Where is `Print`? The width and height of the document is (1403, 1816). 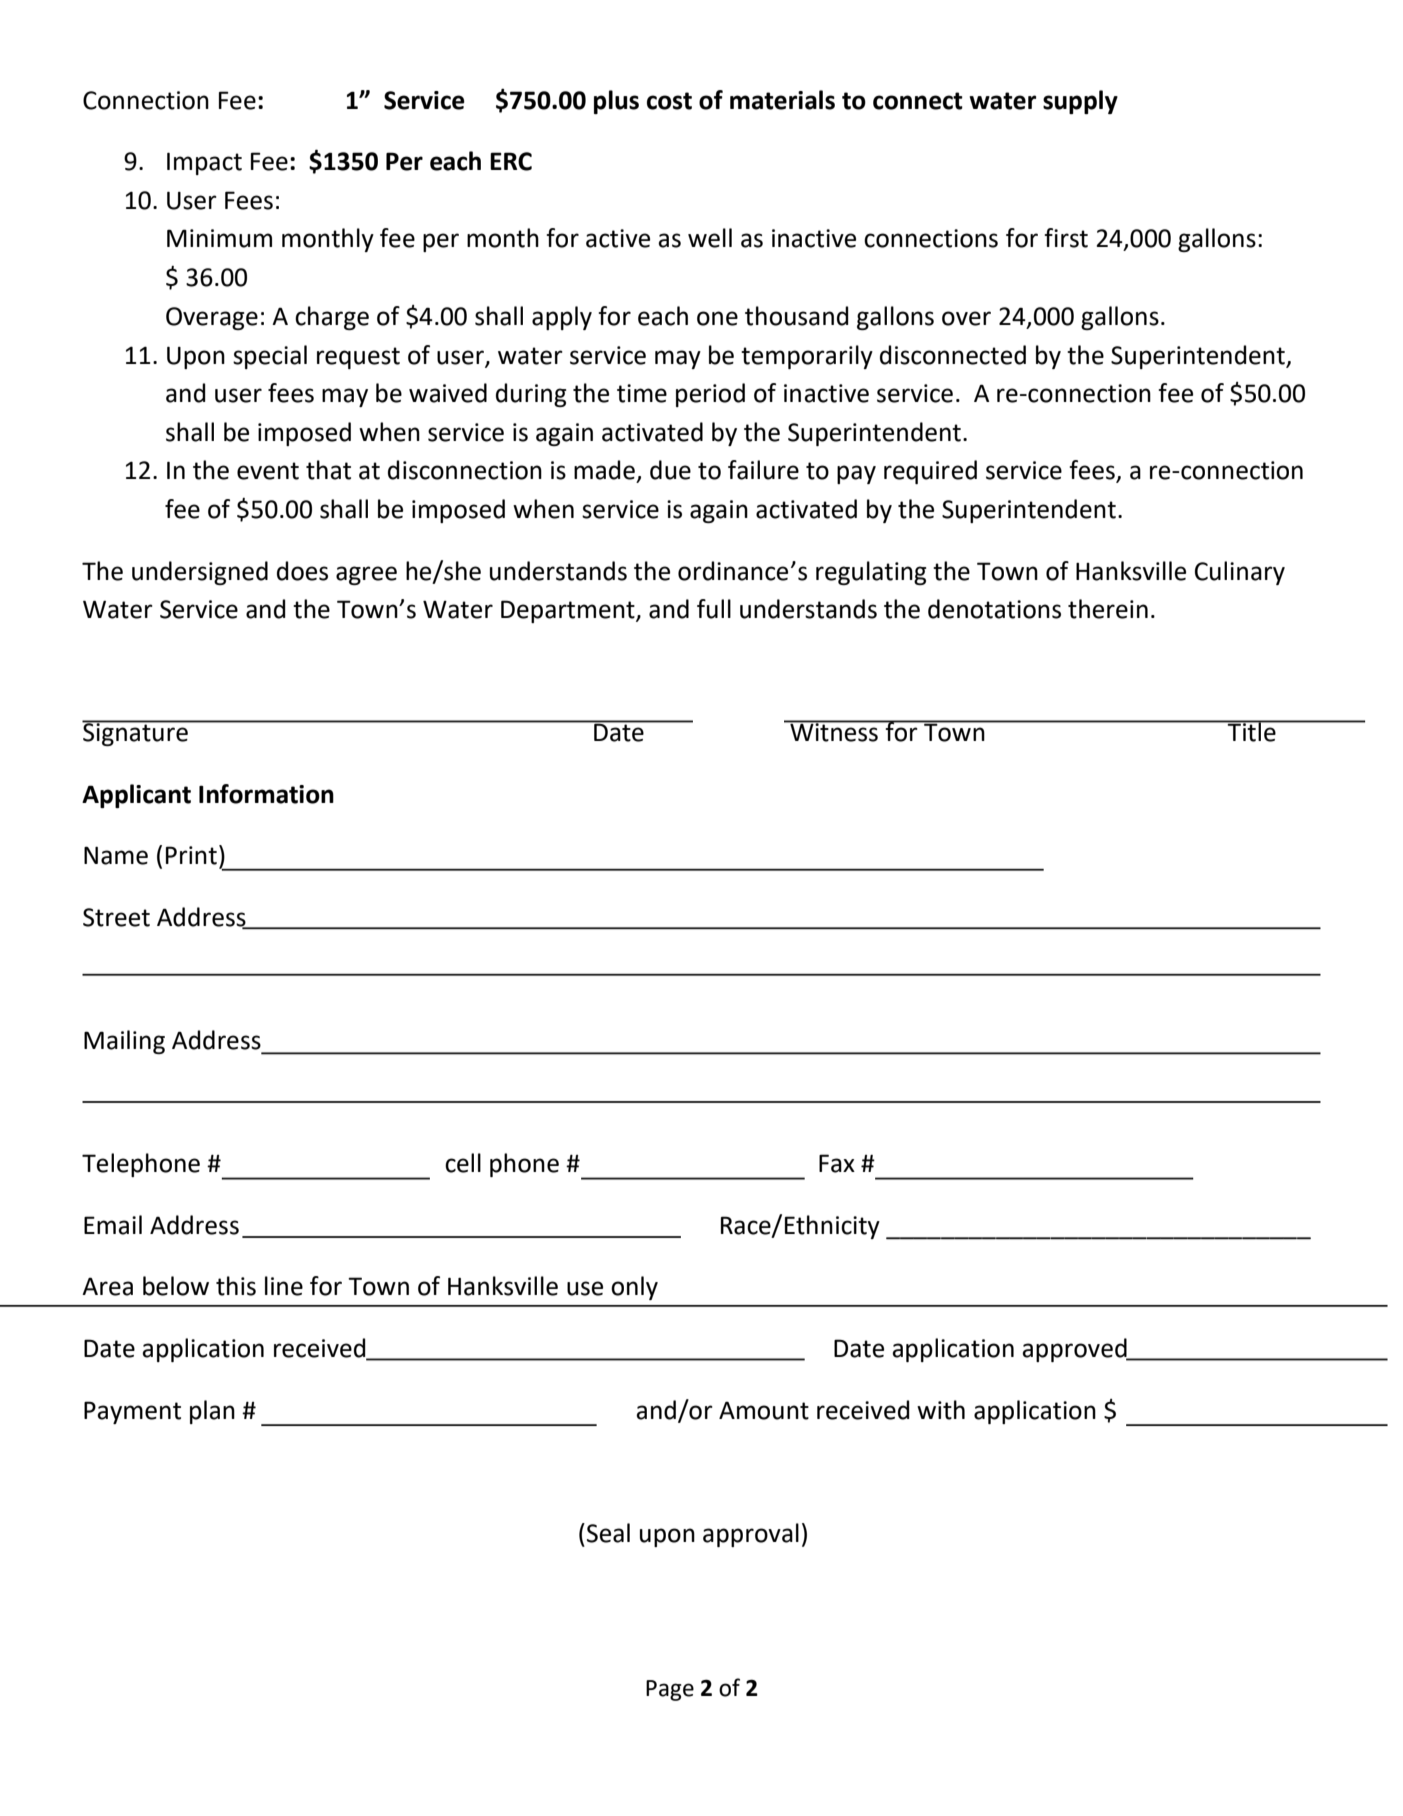 Print is located at coordinates (191, 855).
